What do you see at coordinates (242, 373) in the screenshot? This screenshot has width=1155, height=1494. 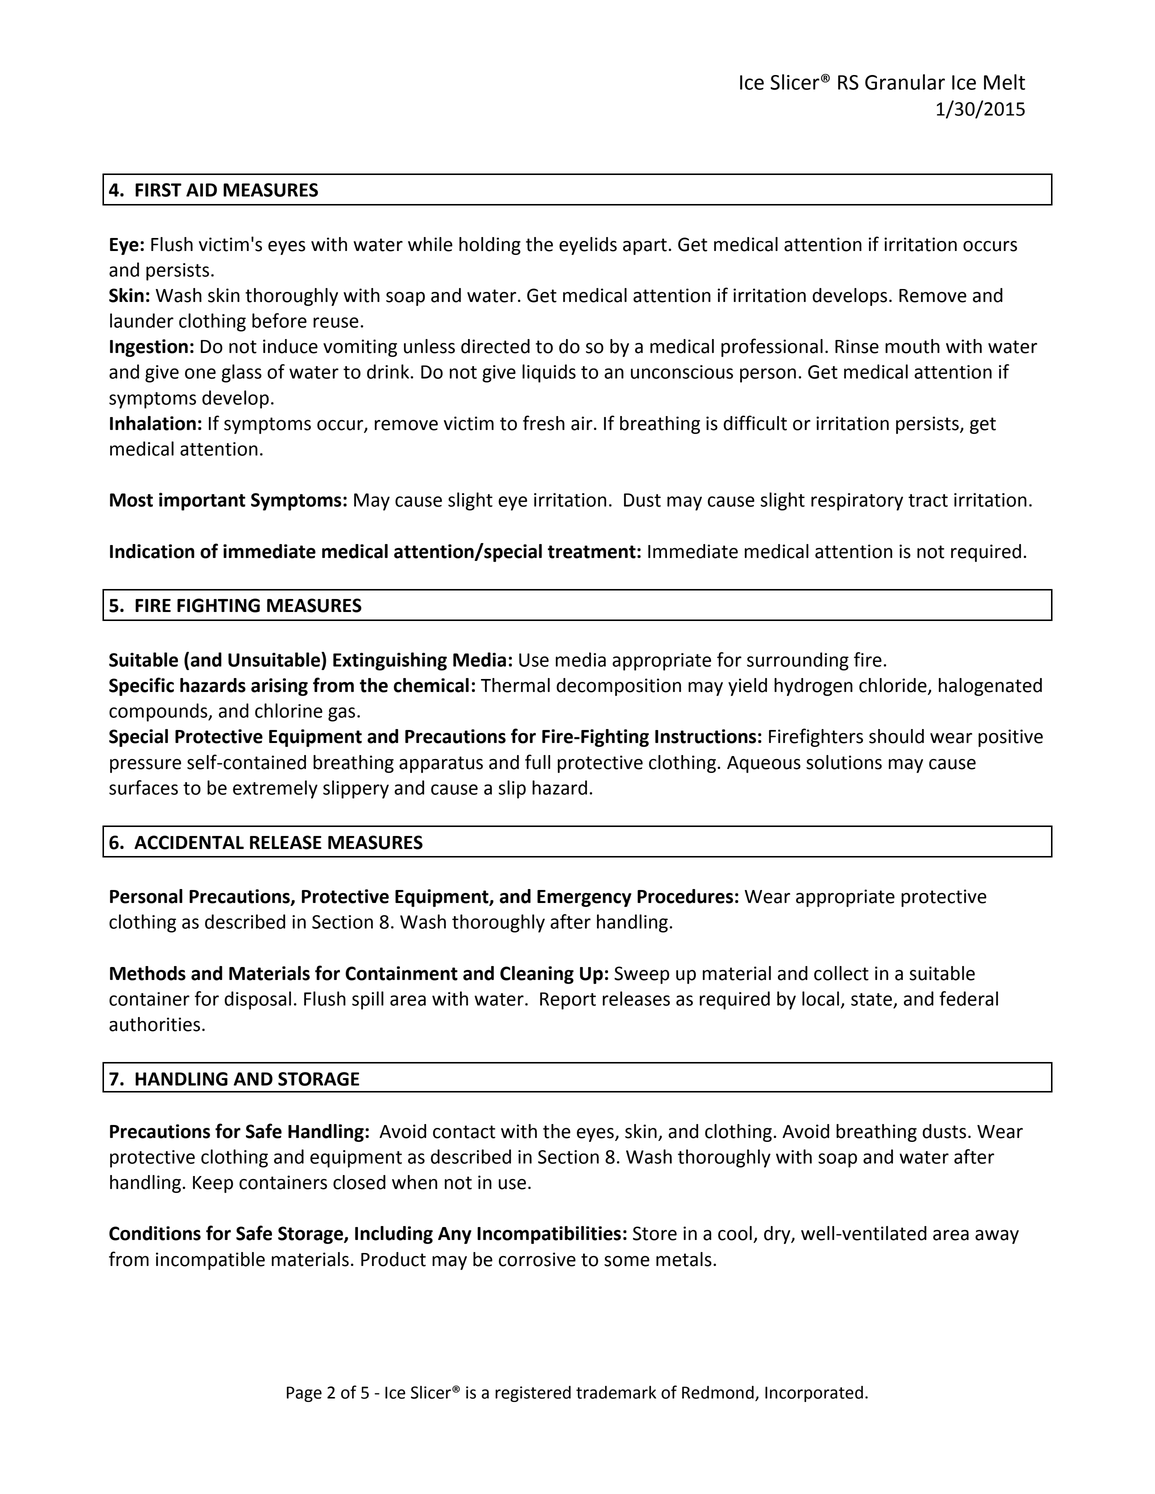 I see `glass` at bounding box center [242, 373].
